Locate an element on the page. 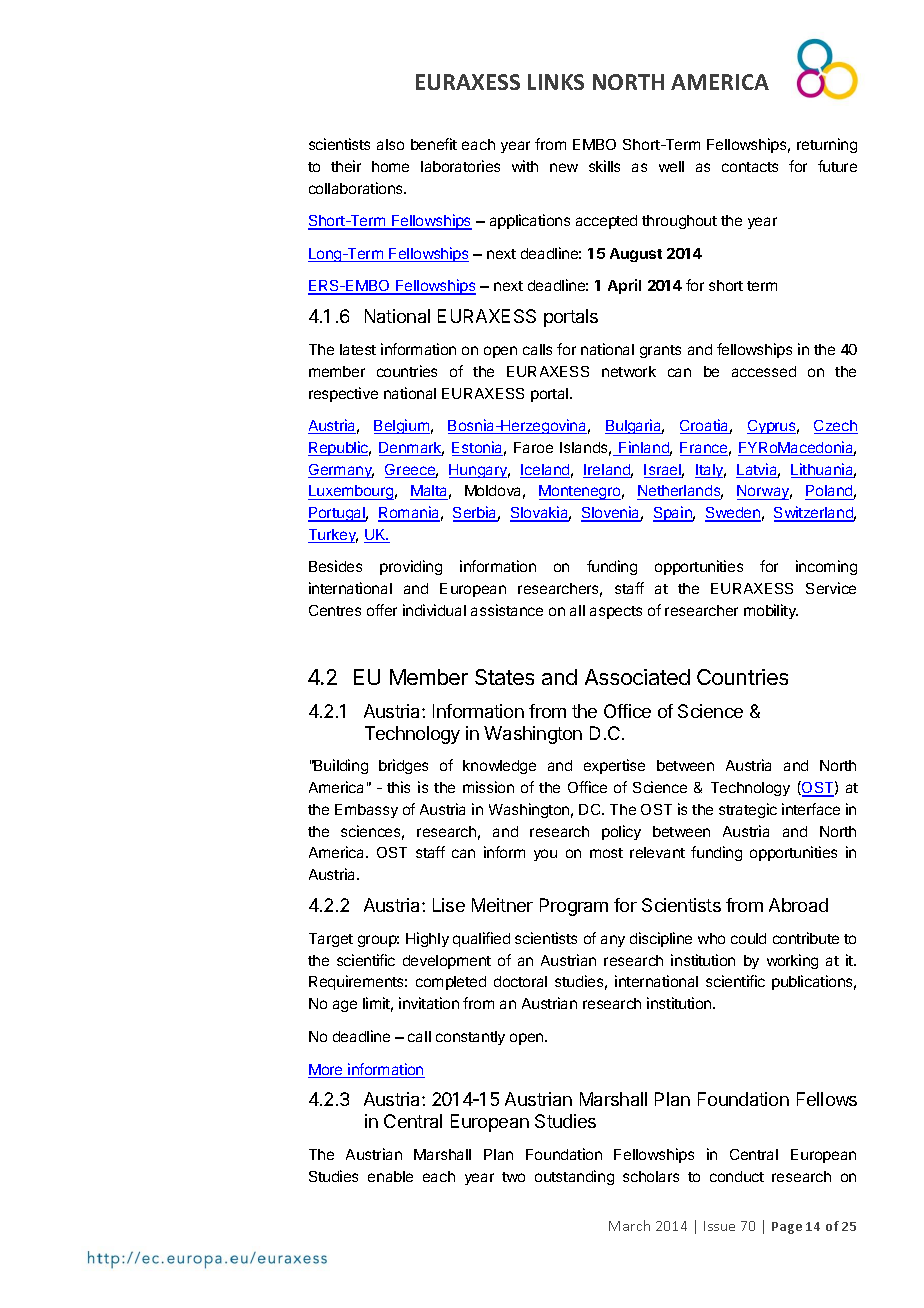 Image resolution: width=924 pixels, height=1308 pixels. offer is located at coordinates (382, 610).
